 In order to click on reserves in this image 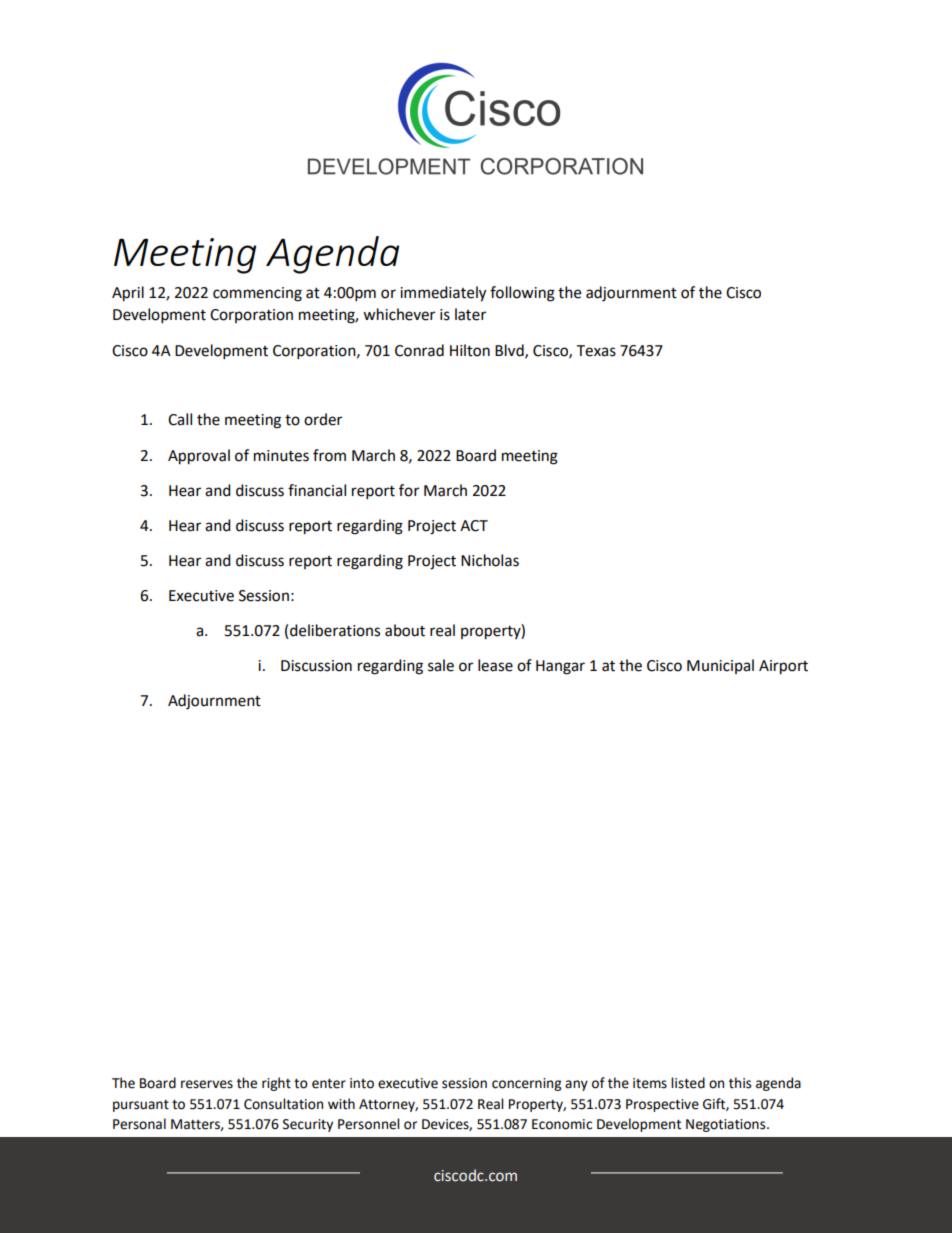, I will do `click(207, 1084)`.
